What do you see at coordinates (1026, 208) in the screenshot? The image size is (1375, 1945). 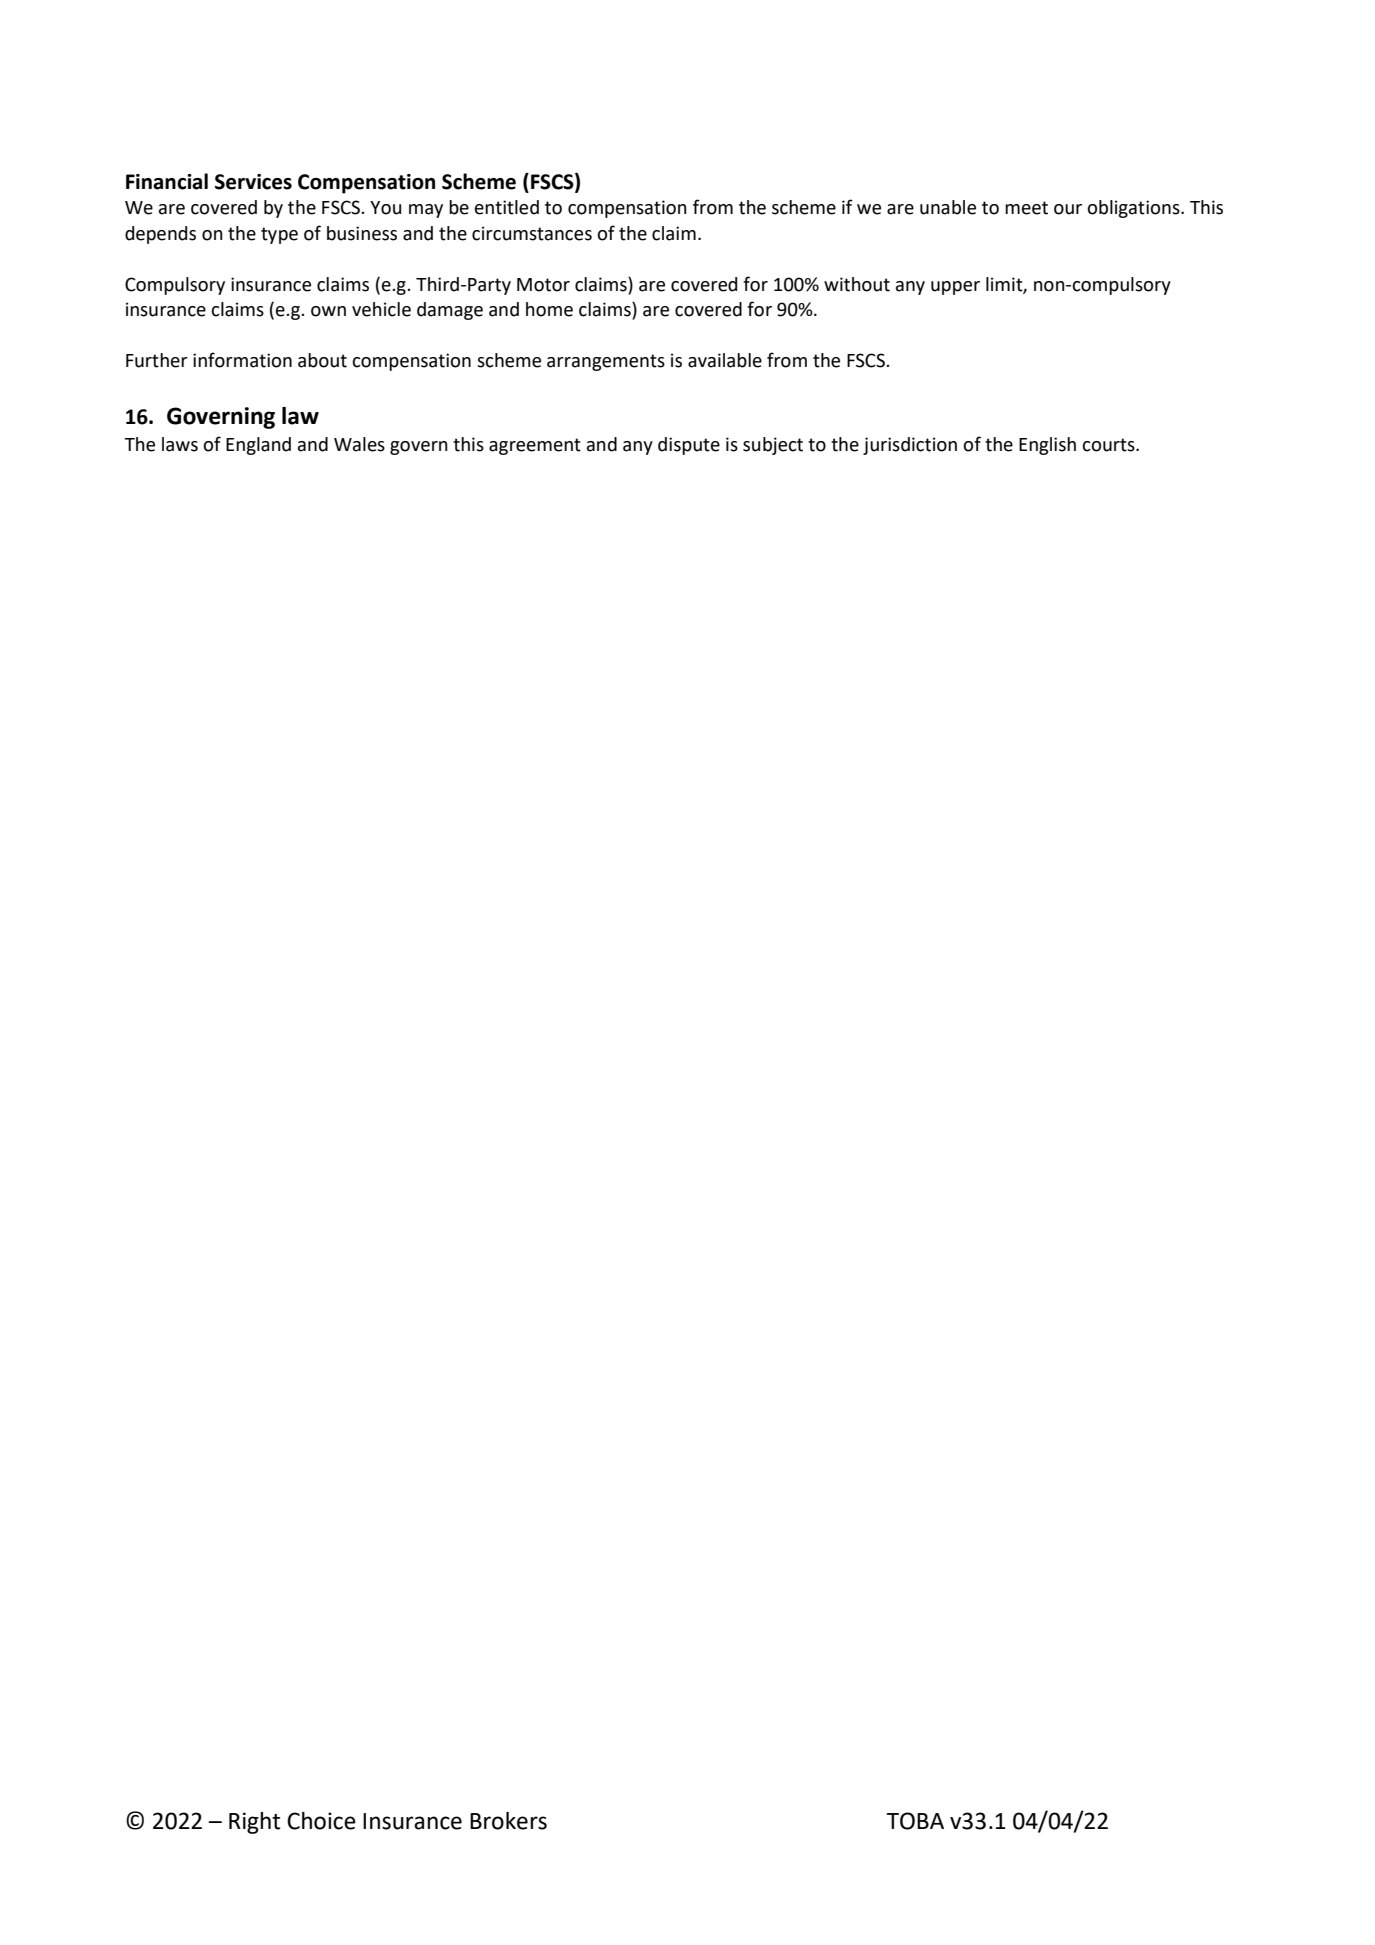 I see `meet` at bounding box center [1026, 208].
